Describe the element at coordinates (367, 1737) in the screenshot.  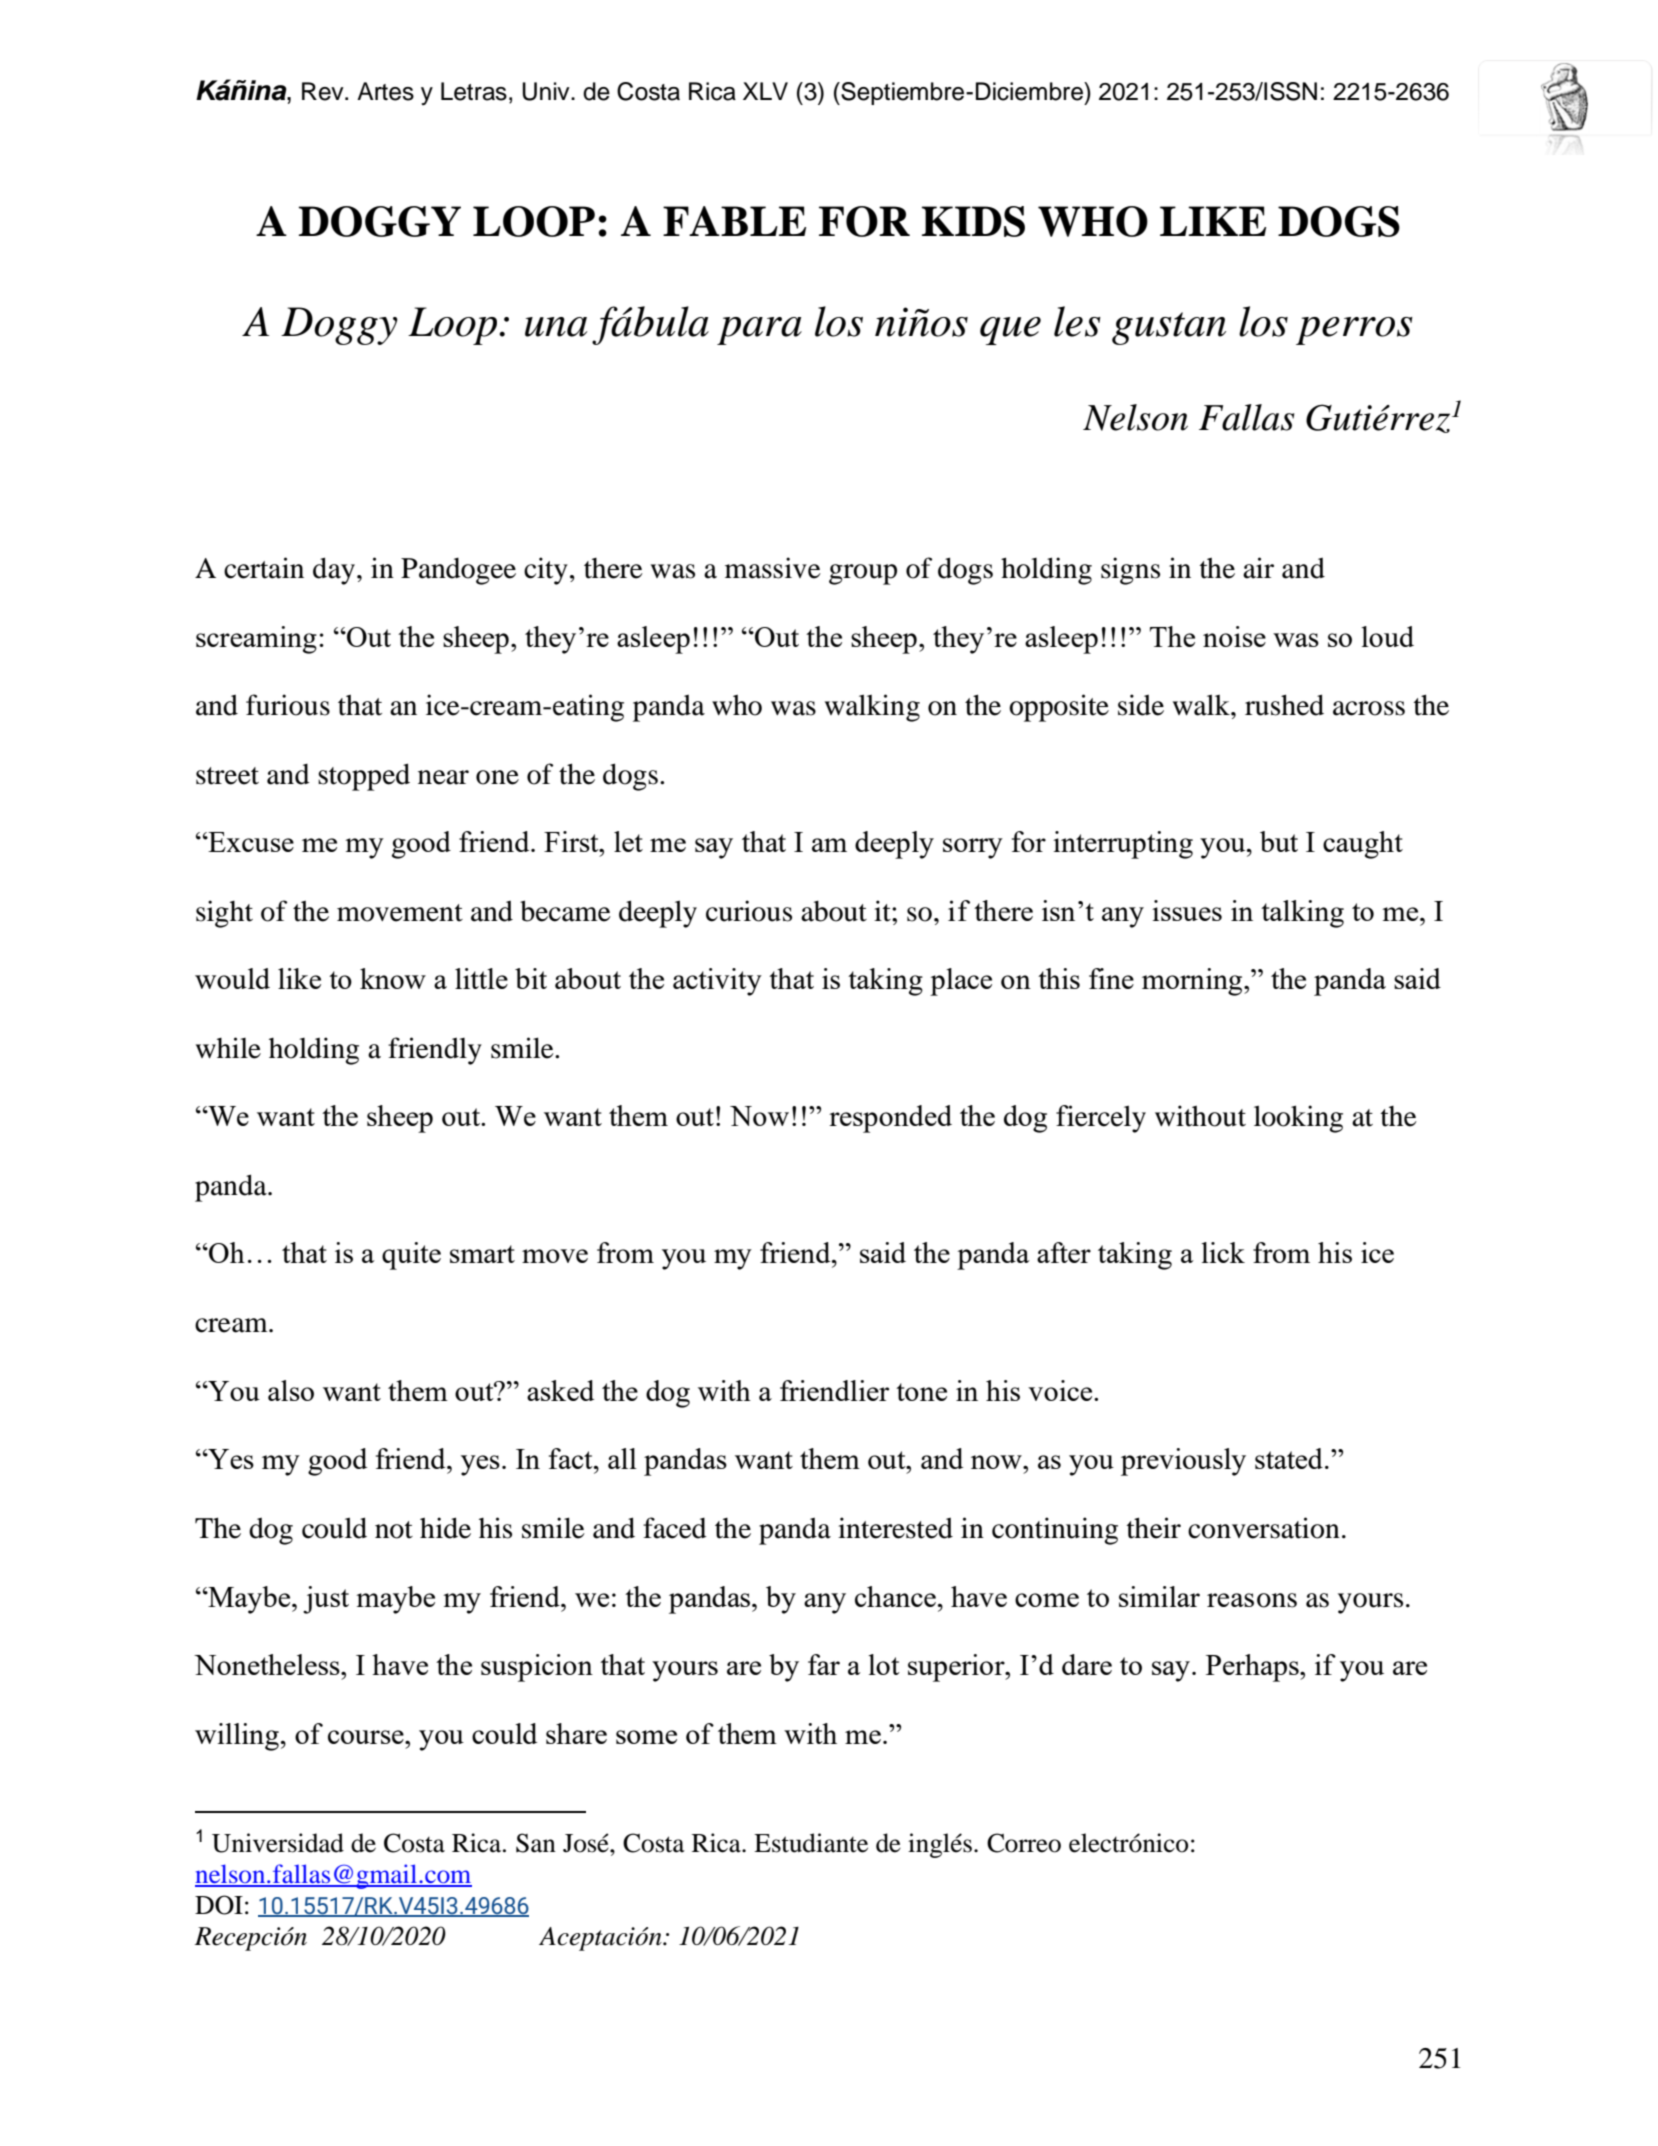
I see `course` at that location.
